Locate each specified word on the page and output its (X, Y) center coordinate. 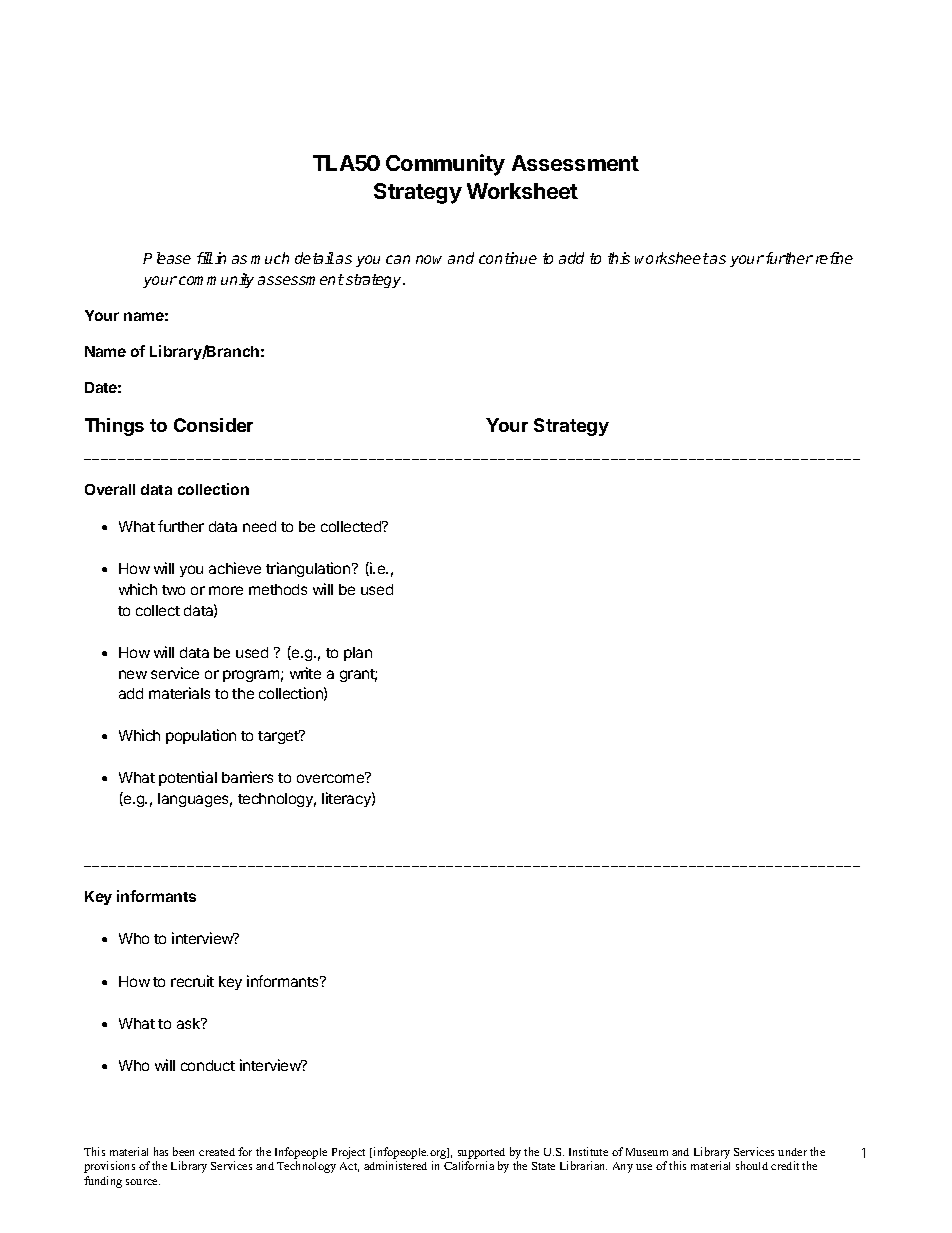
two (173, 590)
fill (205, 258)
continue (508, 258)
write (305, 673)
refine (834, 258)
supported (481, 1155)
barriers (247, 777)
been (183, 1151)
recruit (192, 981)
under (792, 1152)
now (429, 259)
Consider (213, 425)
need (259, 526)
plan (358, 654)
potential (188, 778)
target (279, 737)
